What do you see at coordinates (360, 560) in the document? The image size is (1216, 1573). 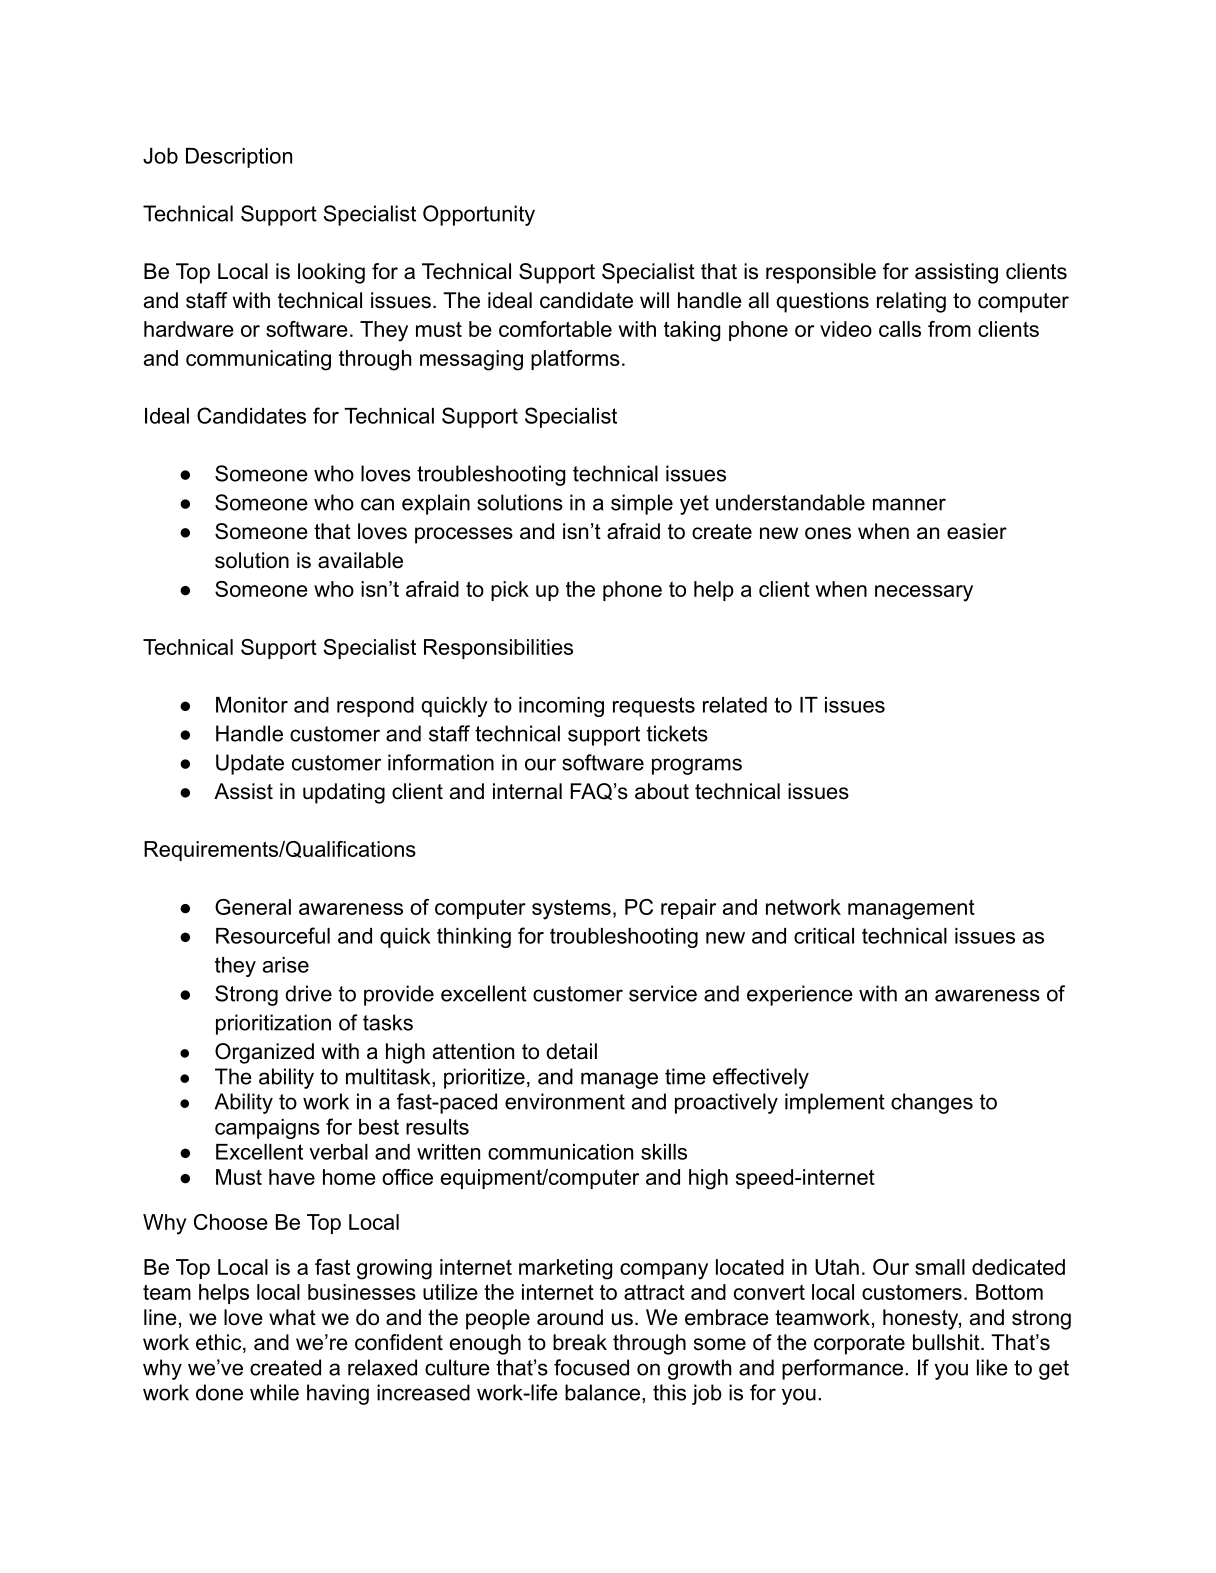 I see `available` at bounding box center [360, 560].
